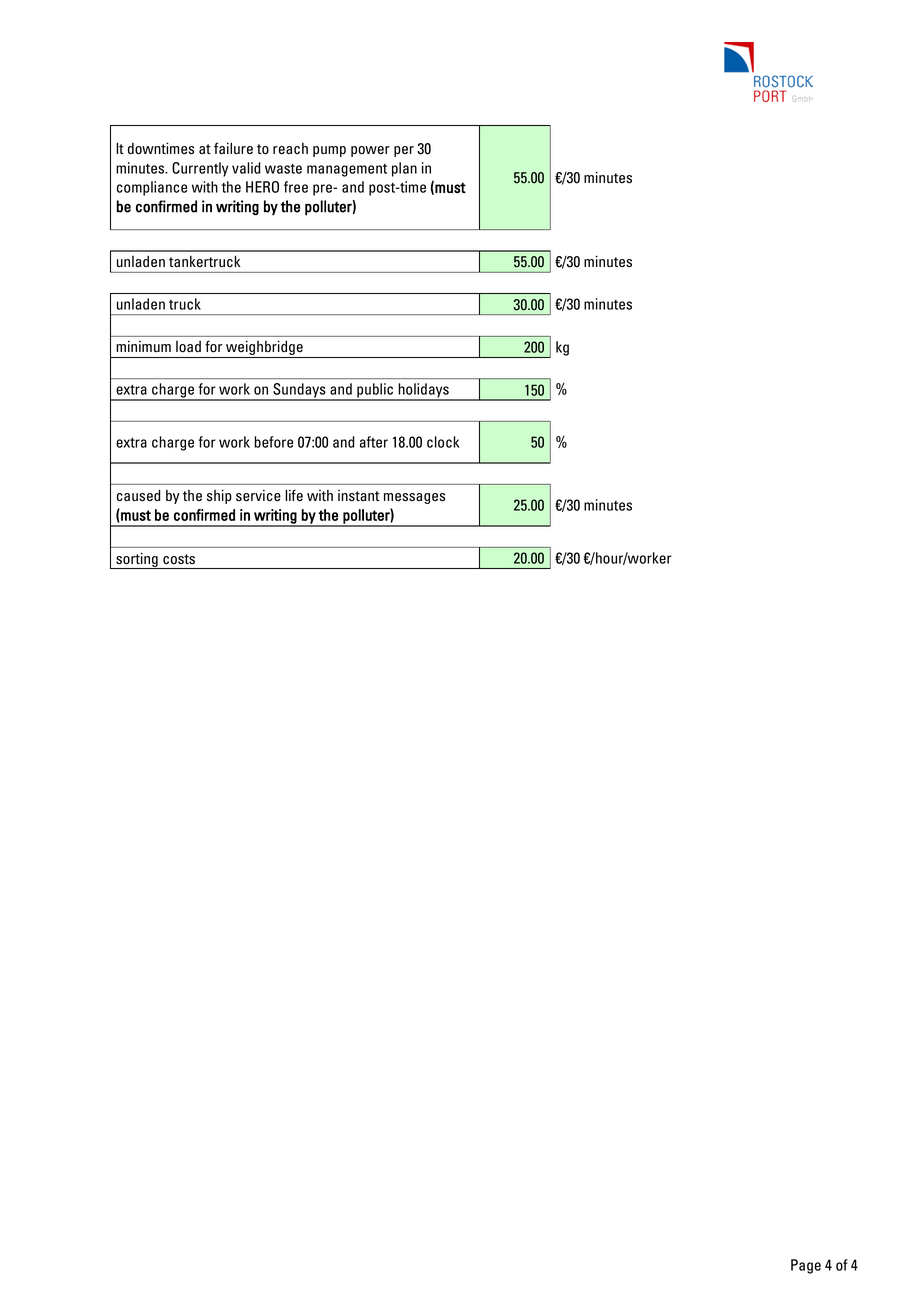 Image resolution: width=924 pixels, height=1308 pixels. I want to click on sorting, so click(137, 560).
